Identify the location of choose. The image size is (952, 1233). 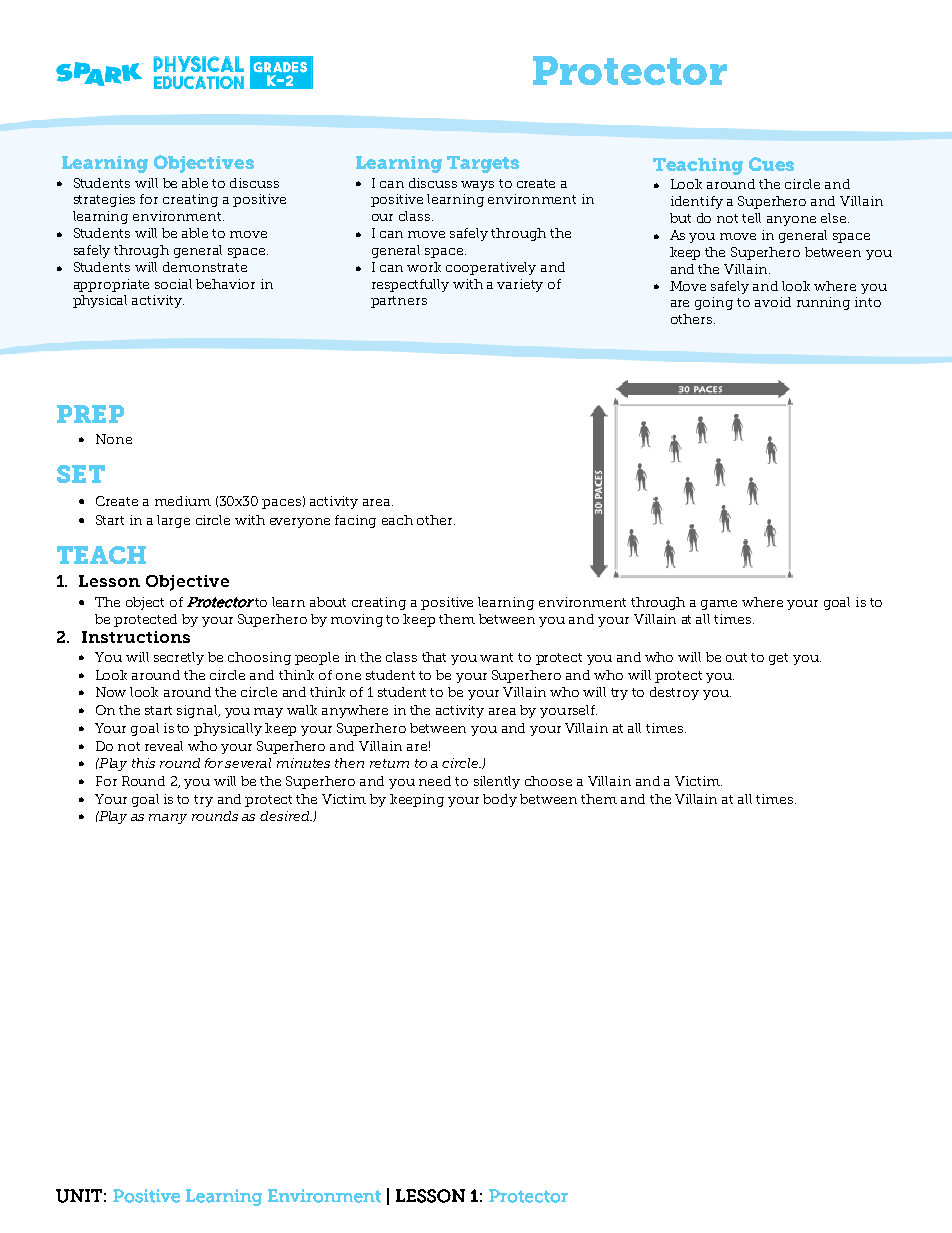
(548, 781).
